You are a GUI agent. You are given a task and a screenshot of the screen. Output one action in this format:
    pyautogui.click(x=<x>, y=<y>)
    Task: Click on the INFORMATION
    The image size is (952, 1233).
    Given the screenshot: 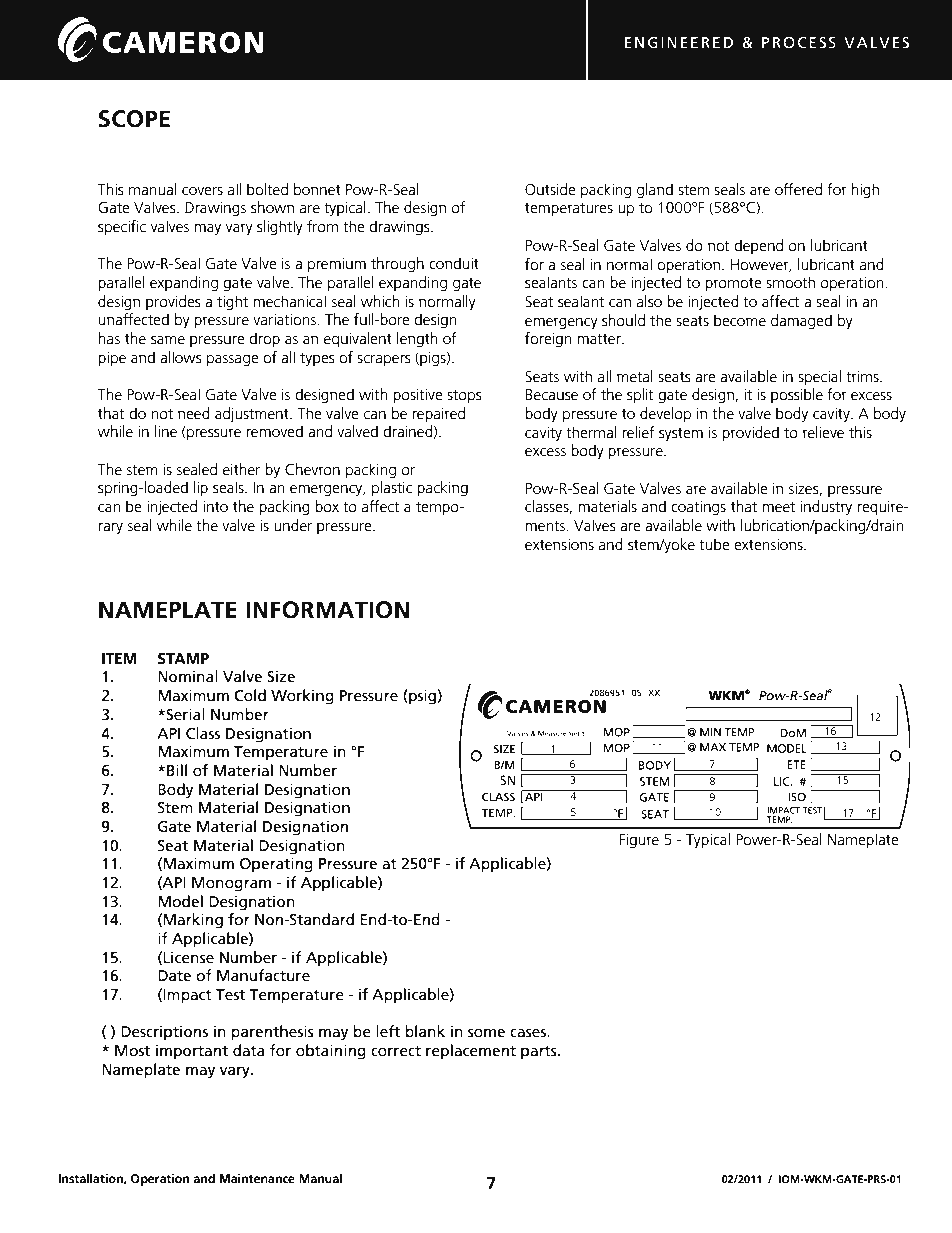 What is the action you would take?
    pyautogui.click(x=327, y=610)
